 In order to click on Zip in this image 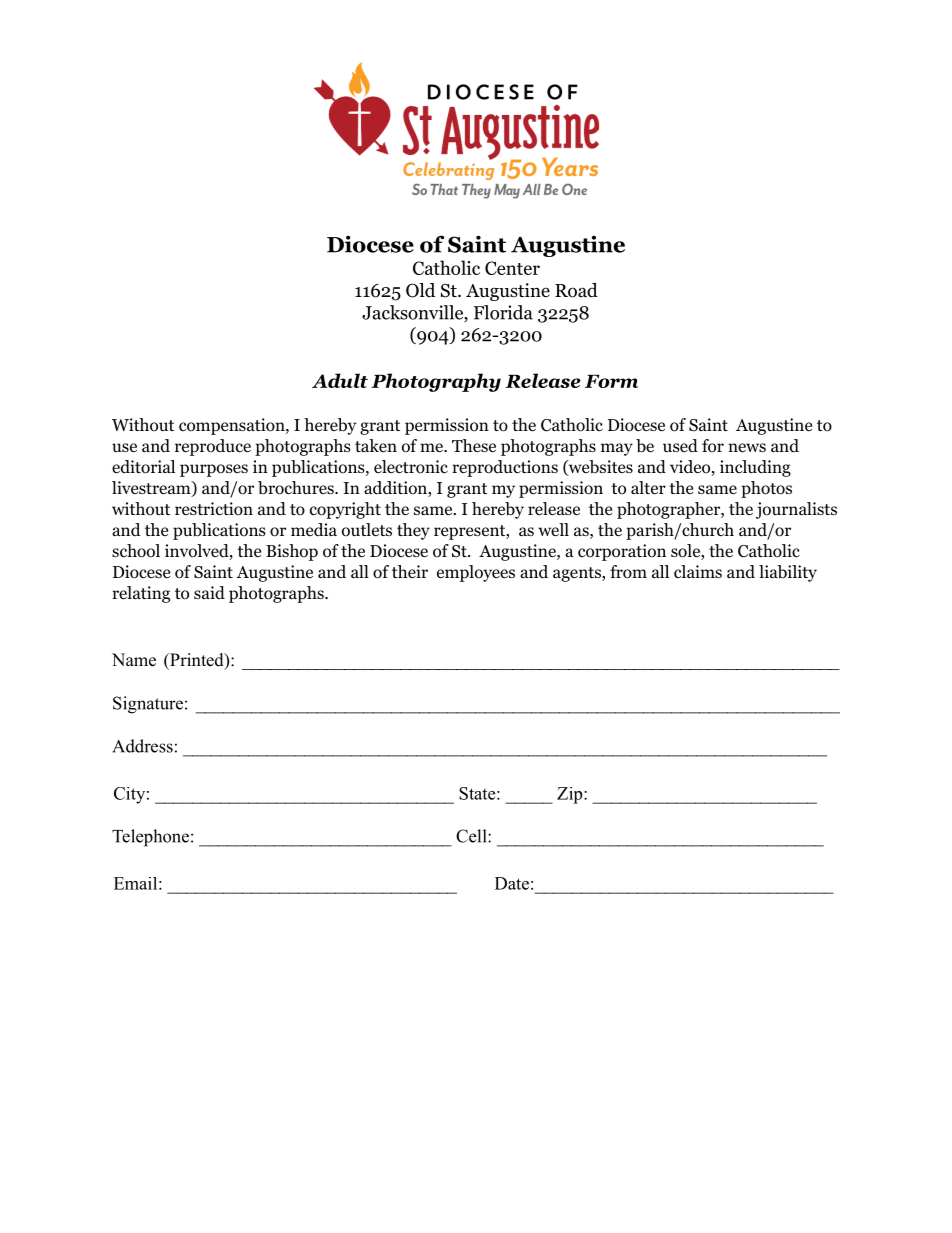, I will do `click(571, 795)`.
